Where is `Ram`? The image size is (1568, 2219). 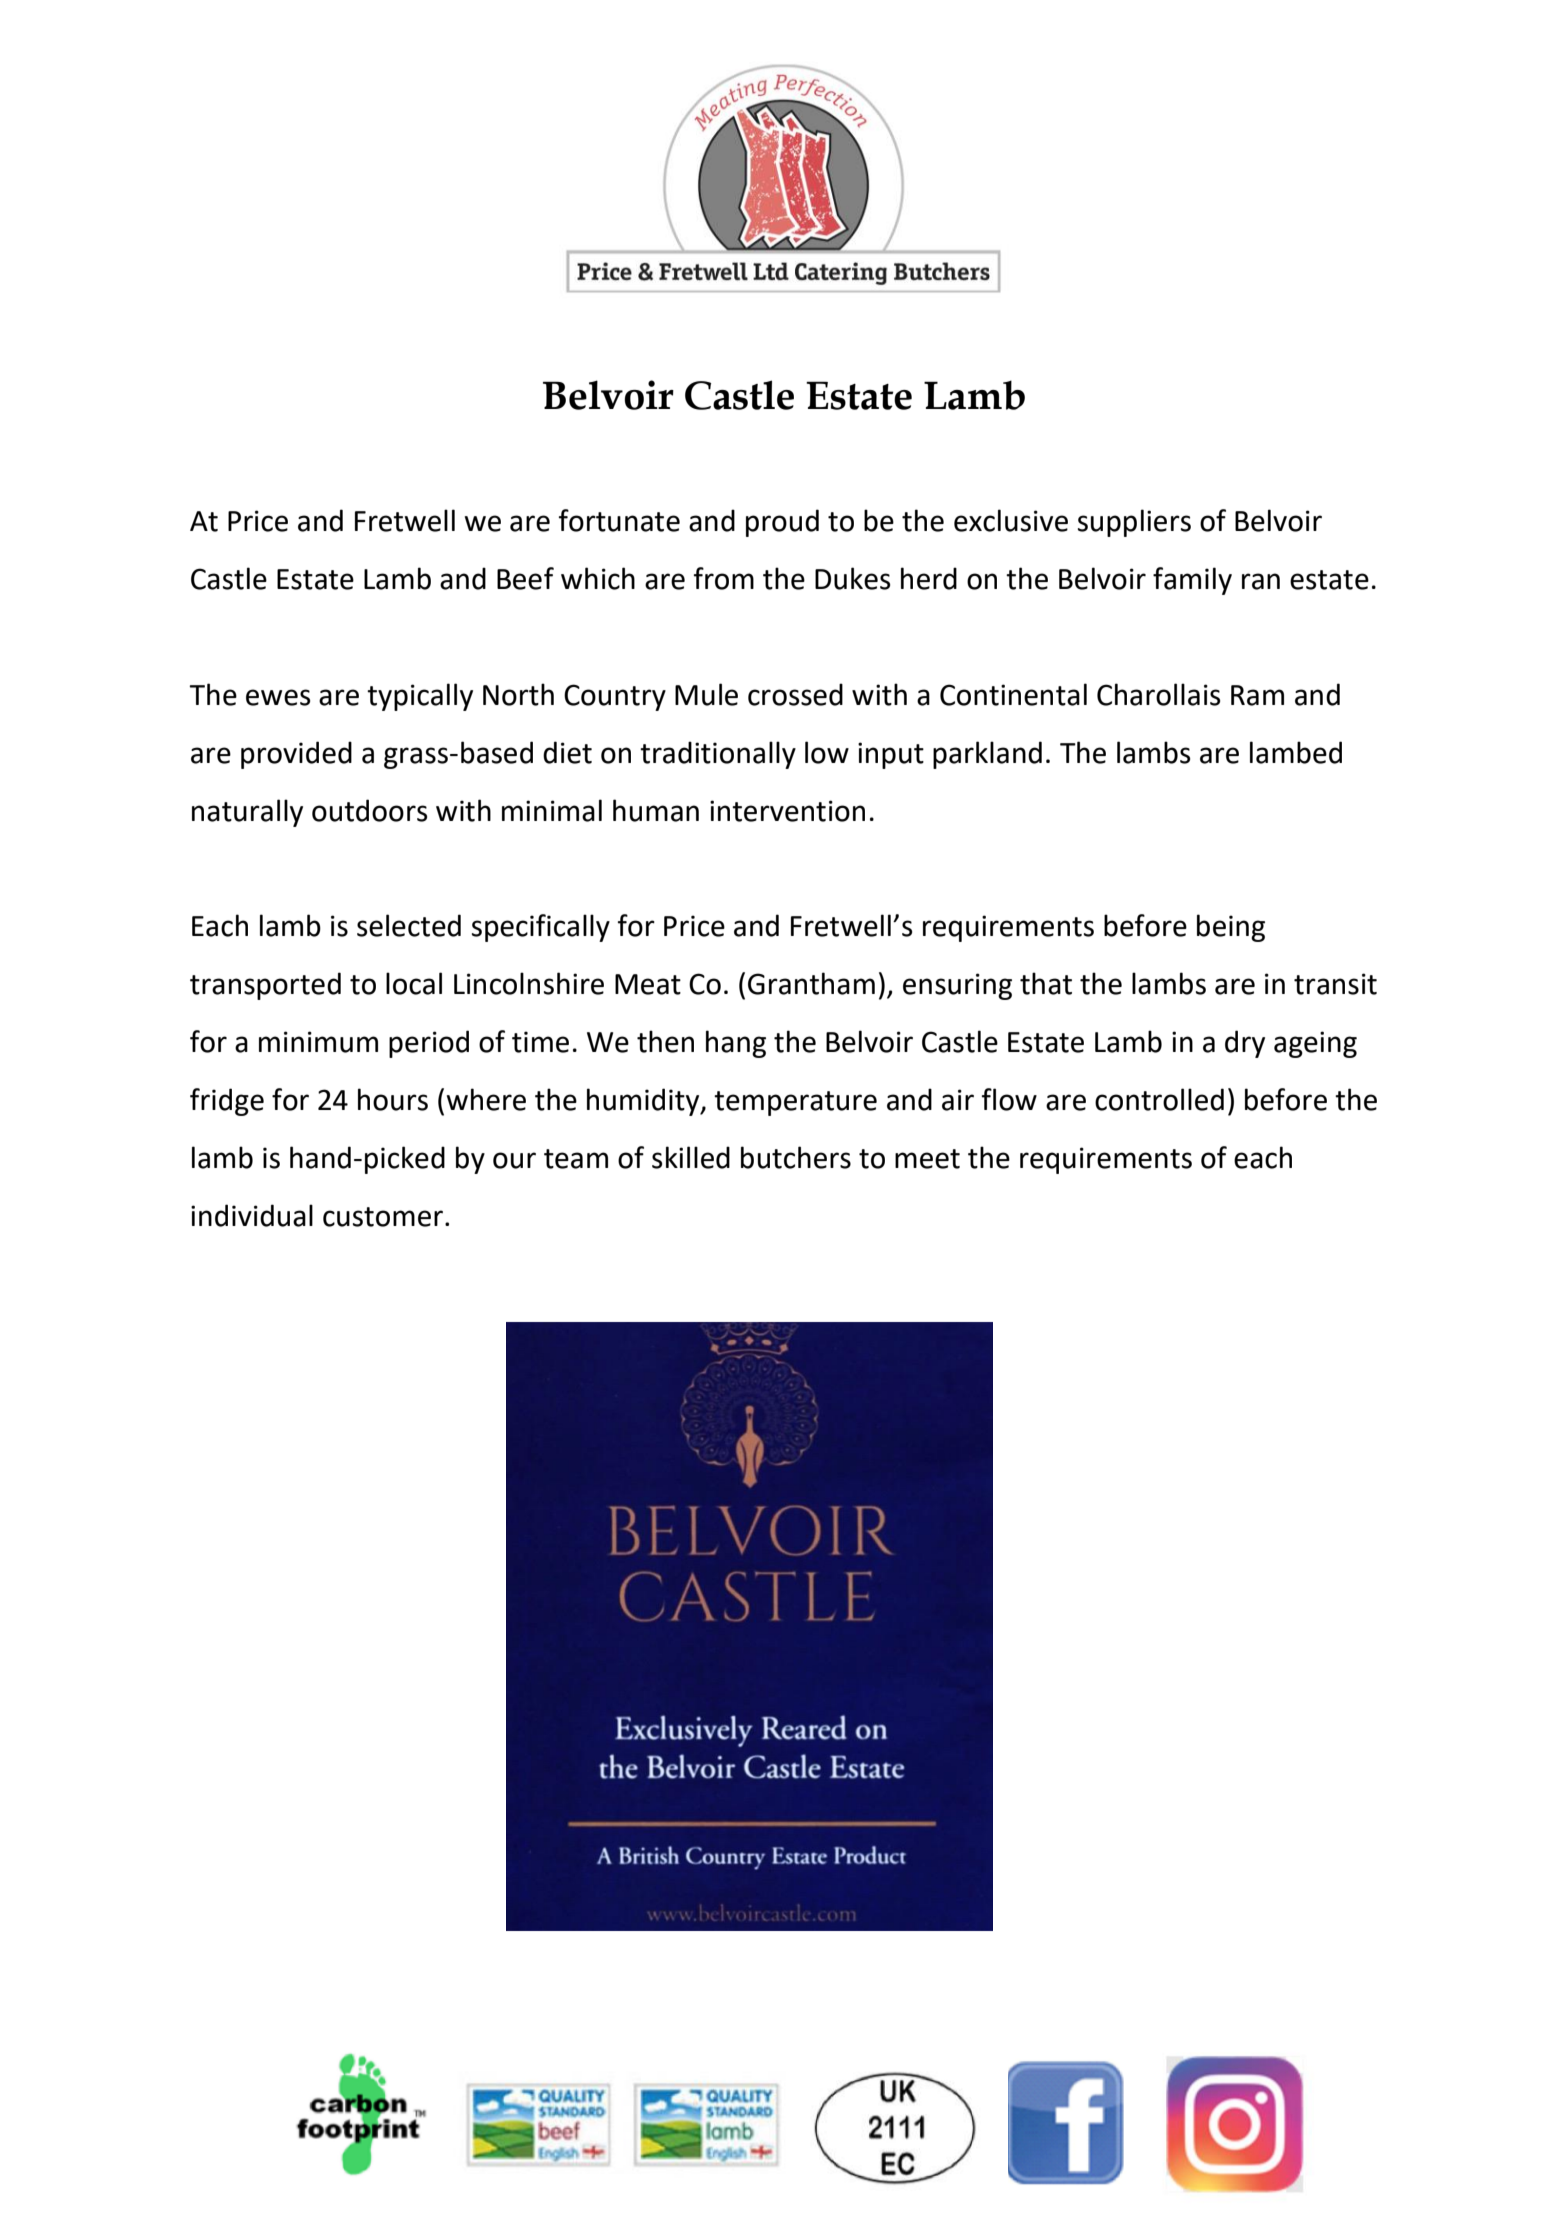 Ram is located at coordinates (1257, 695).
